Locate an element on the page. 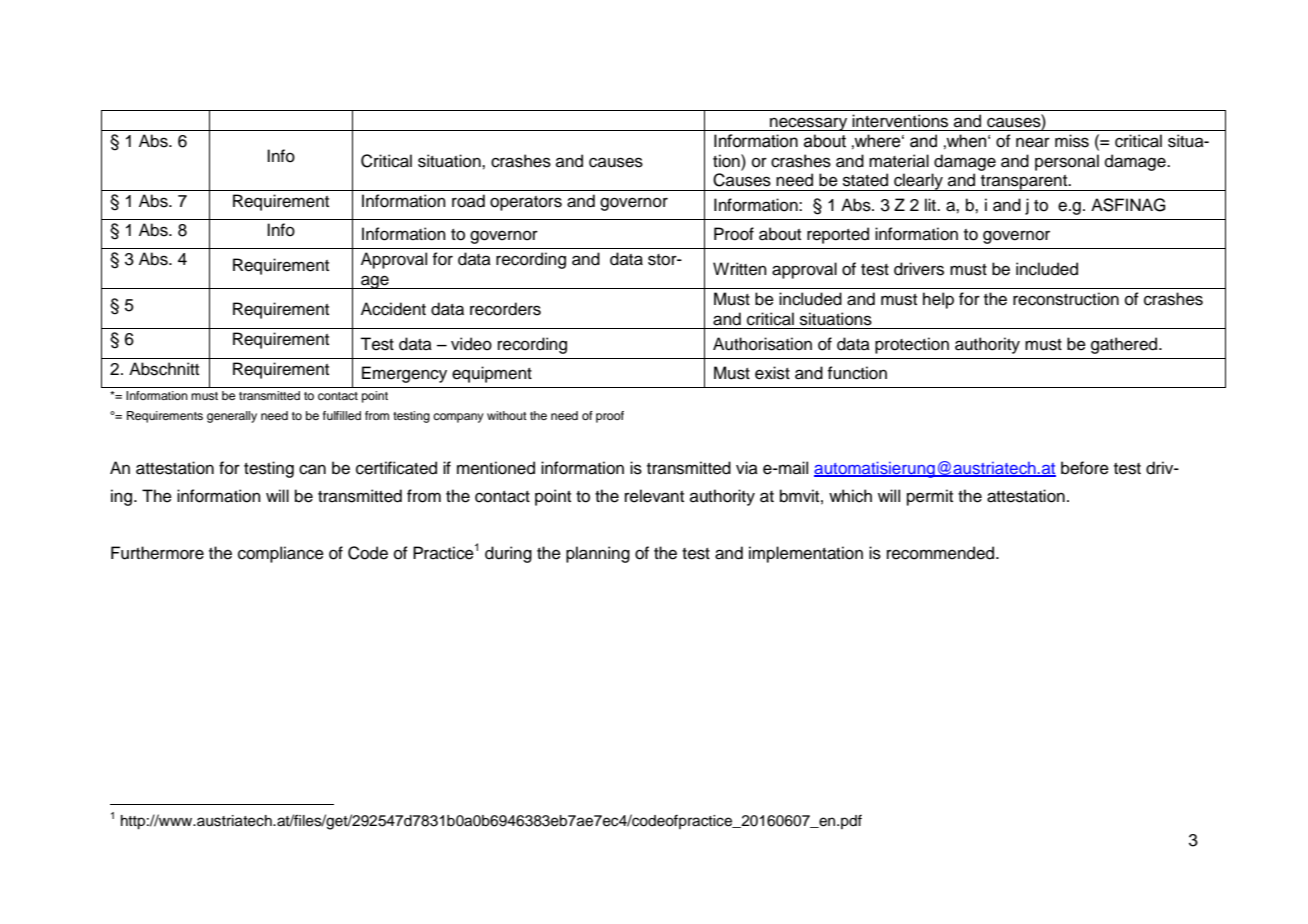  necessary is located at coordinates (809, 124).
